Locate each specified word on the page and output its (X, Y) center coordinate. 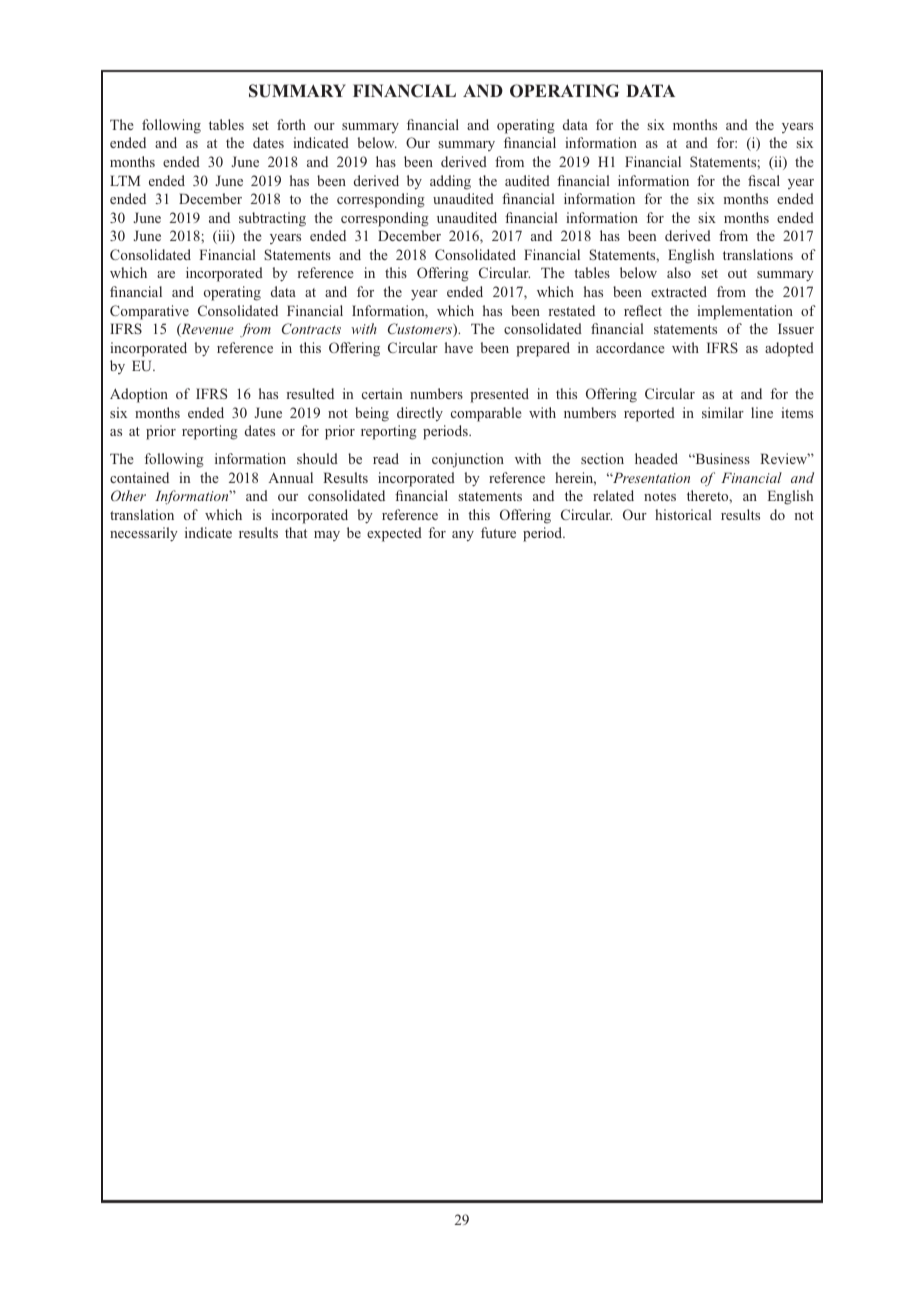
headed (656, 458)
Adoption (139, 395)
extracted (679, 291)
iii (224, 237)
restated (572, 310)
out (737, 273)
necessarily (144, 534)
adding (450, 182)
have (459, 347)
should (317, 458)
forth (291, 124)
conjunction (468, 460)
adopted (789, 349)
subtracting (272, 219)
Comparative (149, 312)
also (679, 272)
